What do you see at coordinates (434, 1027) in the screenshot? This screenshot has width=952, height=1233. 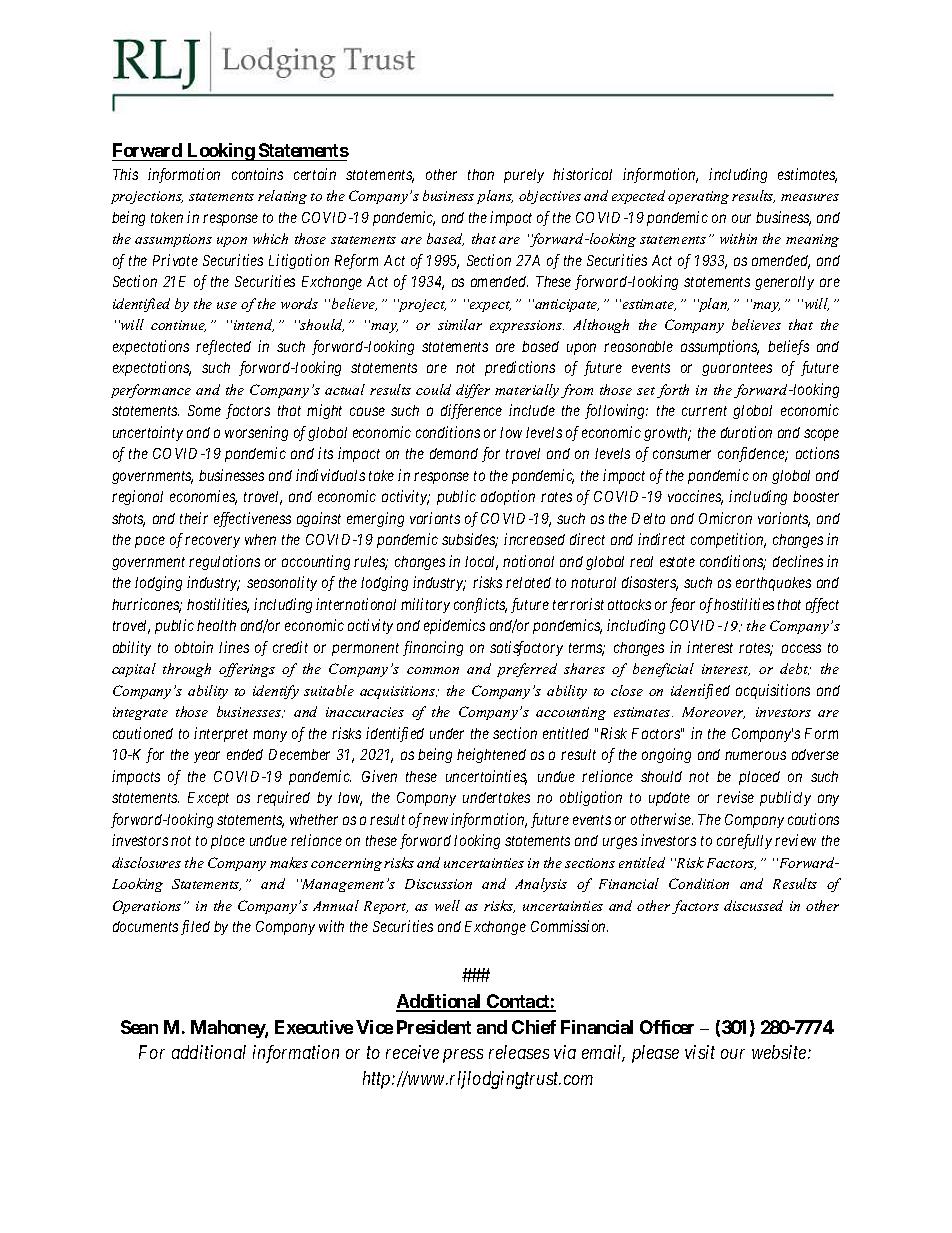 I see `President` at bounding box center [434, 1027].
